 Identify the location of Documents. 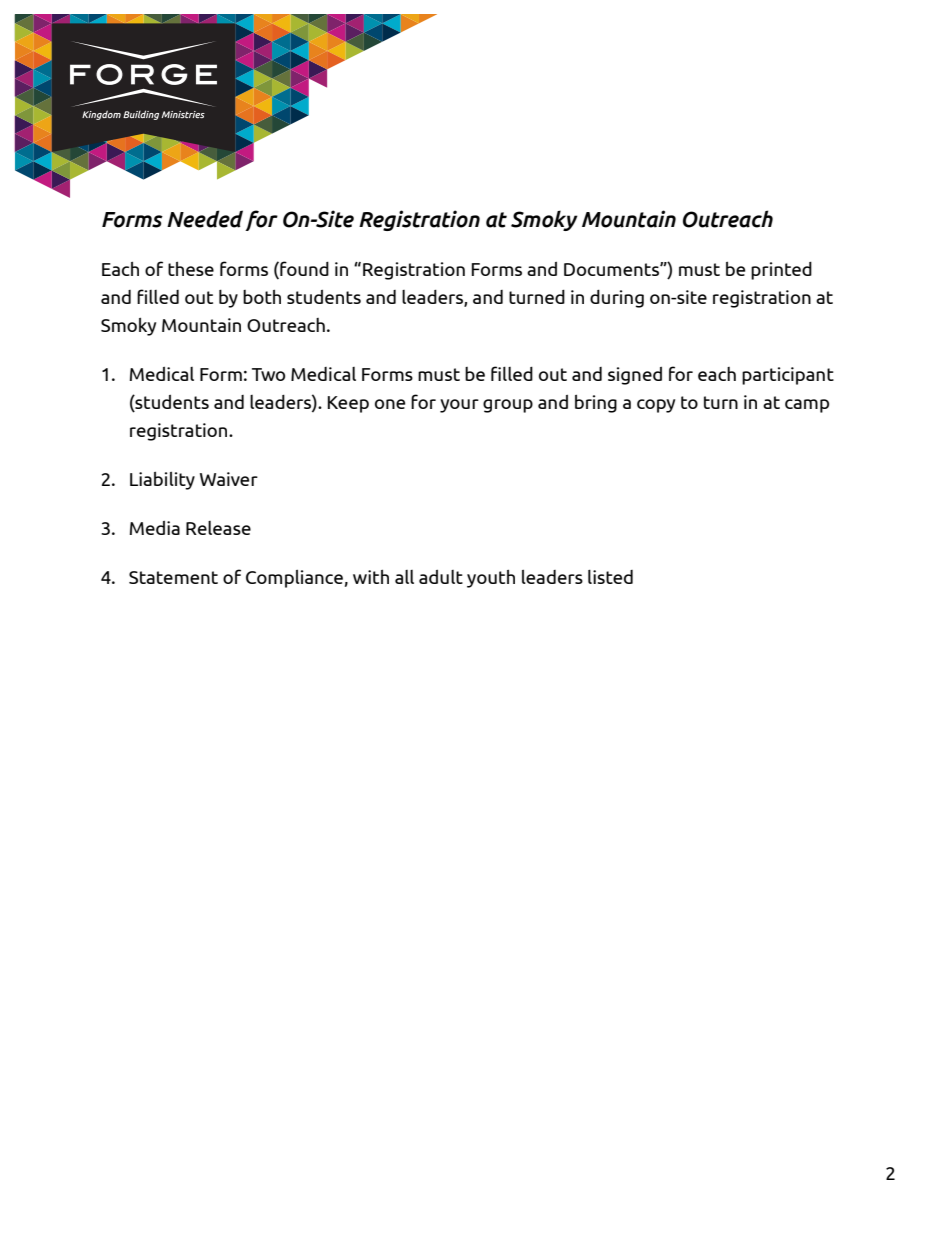
(612, 269).
